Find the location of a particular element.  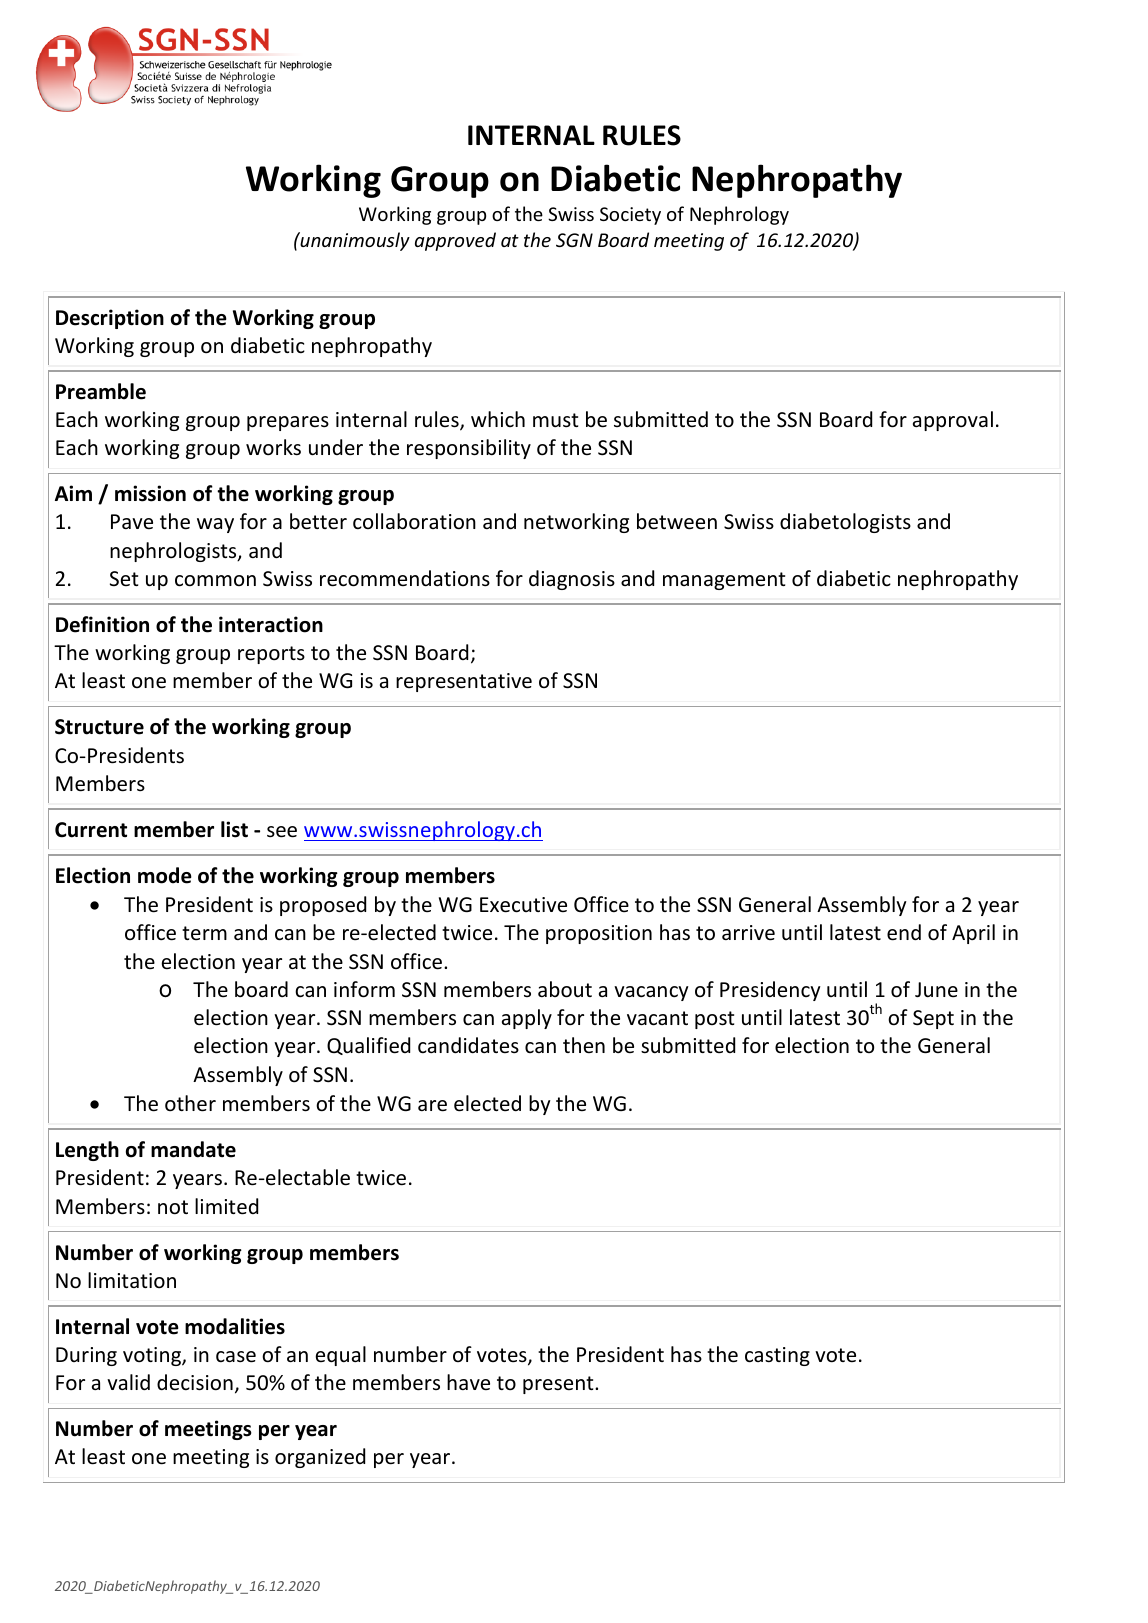

mandate is located at coordinates (193, 1149).
